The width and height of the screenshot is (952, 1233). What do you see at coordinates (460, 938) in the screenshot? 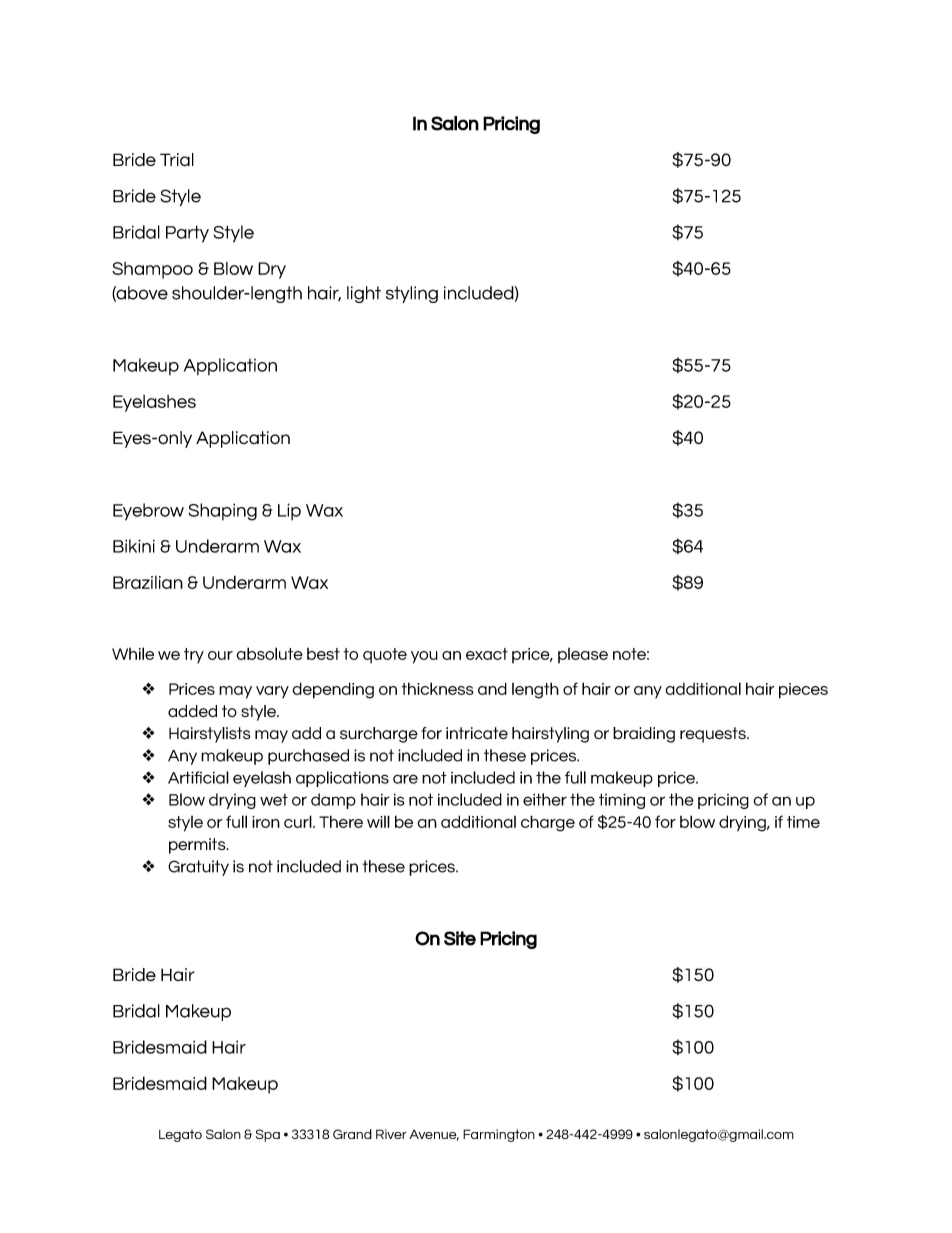
I see `Site` at bounding box center [460, 938].
